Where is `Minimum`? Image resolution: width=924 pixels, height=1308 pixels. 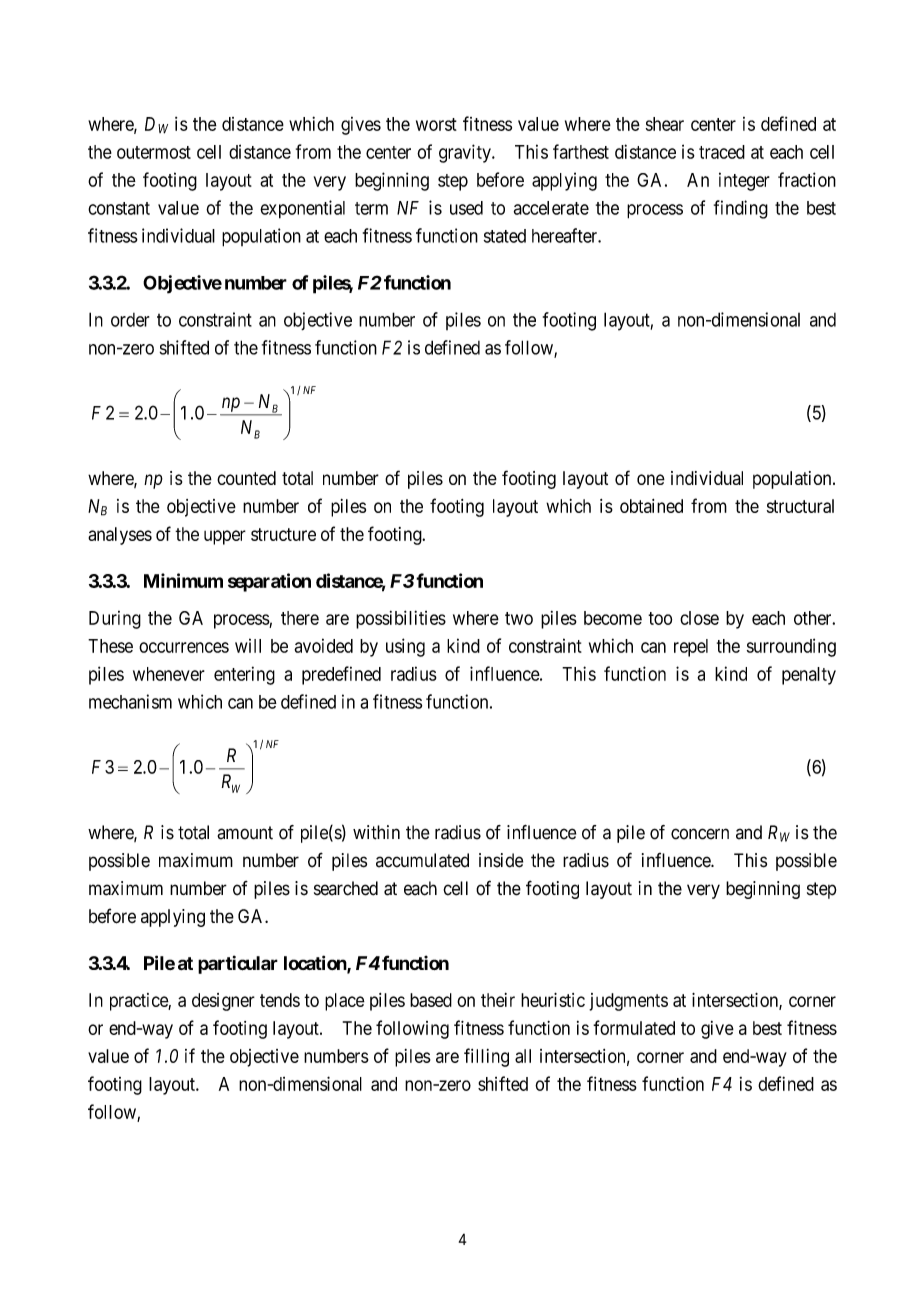
Minimum is located at coordinates (183, 580).
